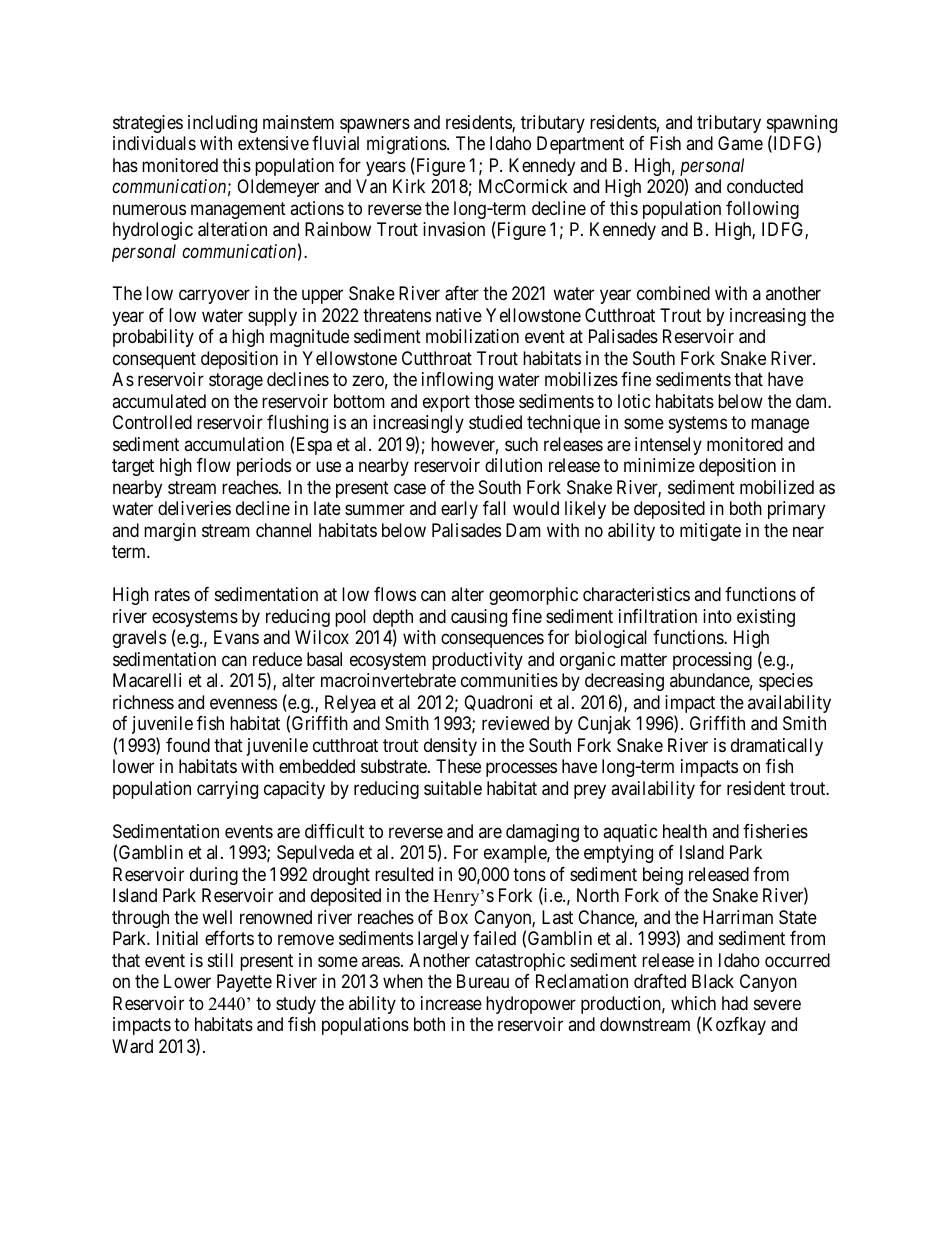 The height and width of the page is (1233, 952). I want to click on into, so click(717, 616).
